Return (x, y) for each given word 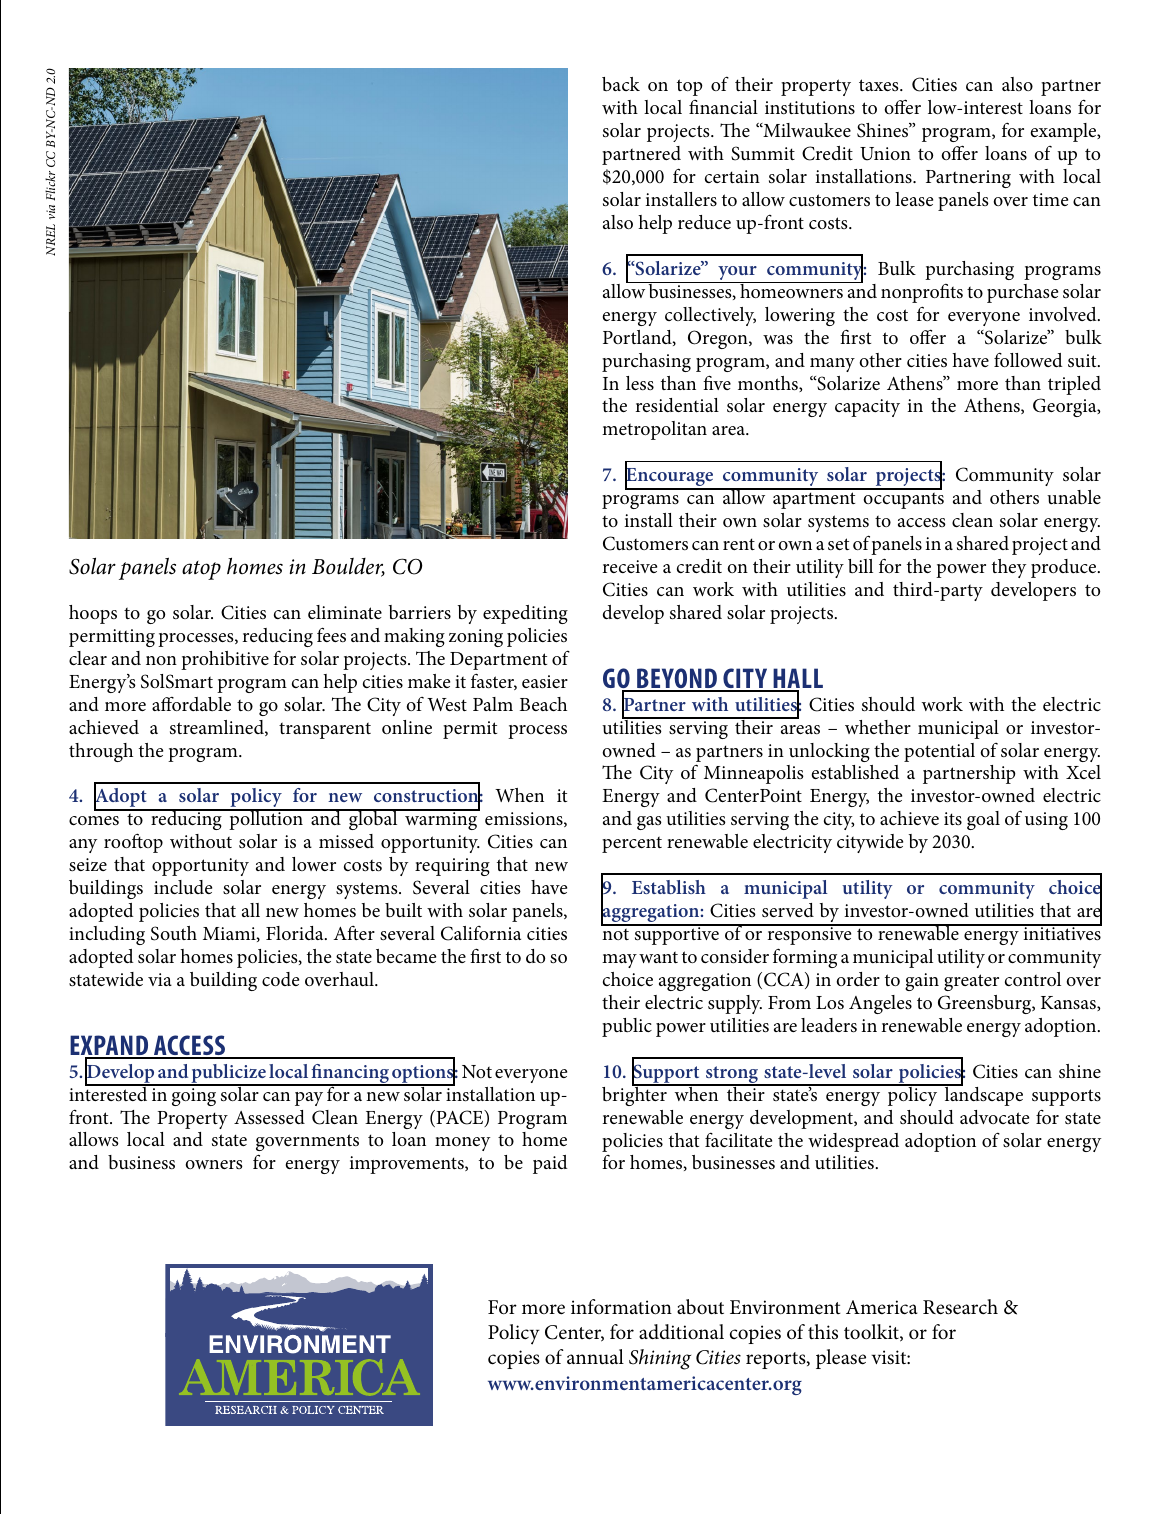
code (280, 979)
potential (939, 752)
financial (723, 107)
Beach (543, 704)
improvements (407, 1165)
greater (971, 982)
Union (885, 154)
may (619, 961)
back (621, 84)
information (621, 1307)
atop (201, 570)
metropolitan (654, 430)
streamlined (218, 728)
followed (1028, 360)
